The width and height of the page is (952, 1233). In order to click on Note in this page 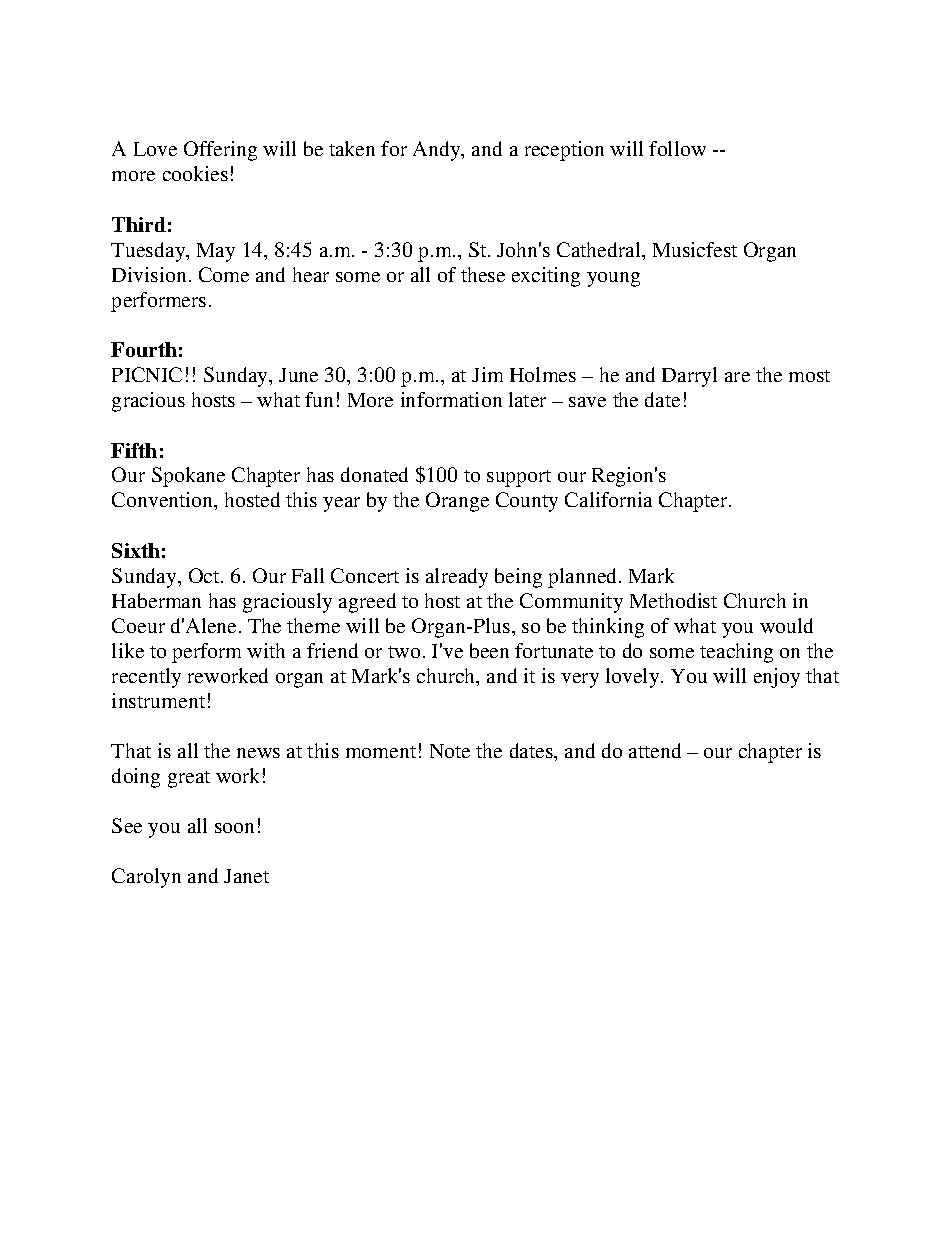, I will do `click(450, 751)`.
